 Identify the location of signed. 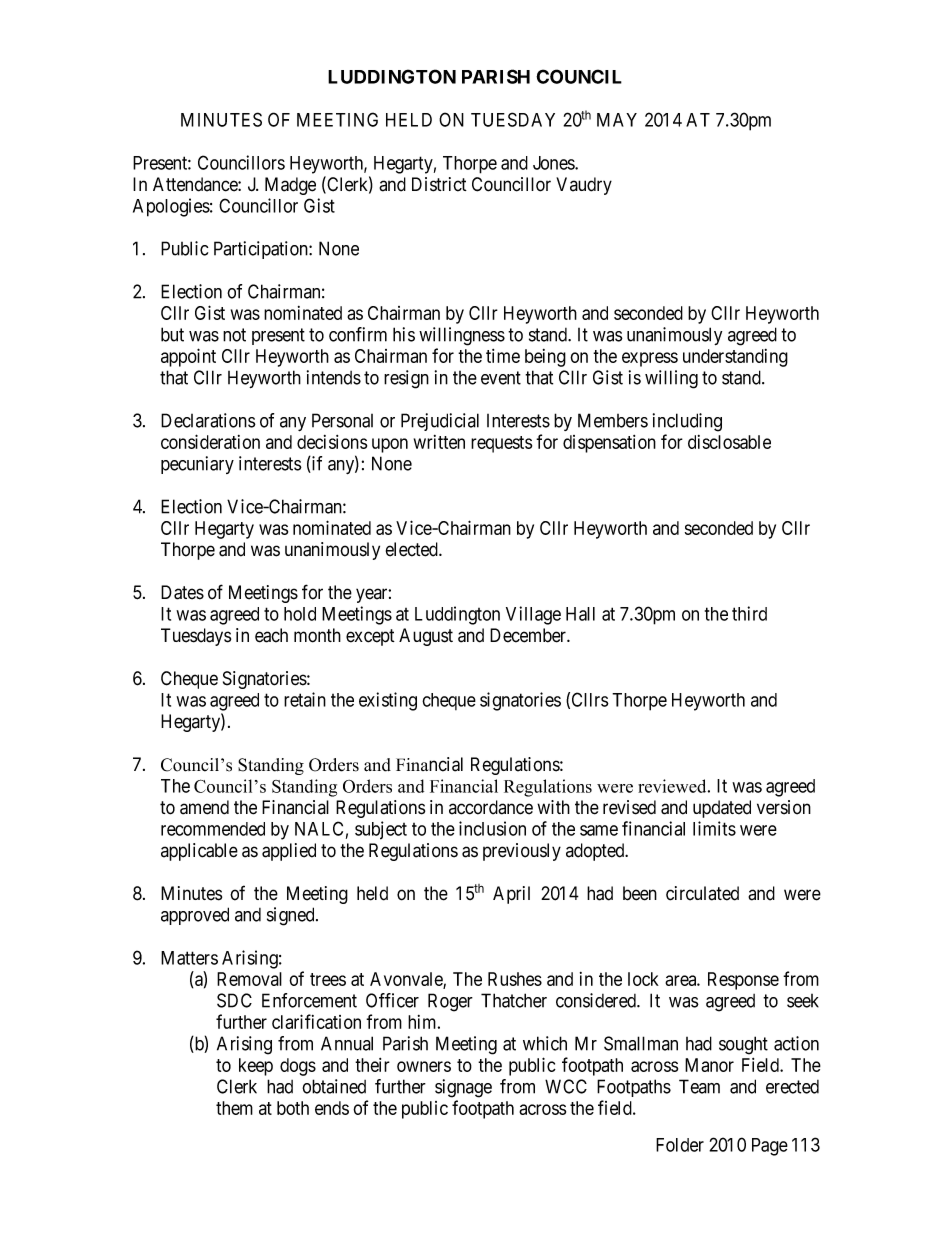
(292, 916).
